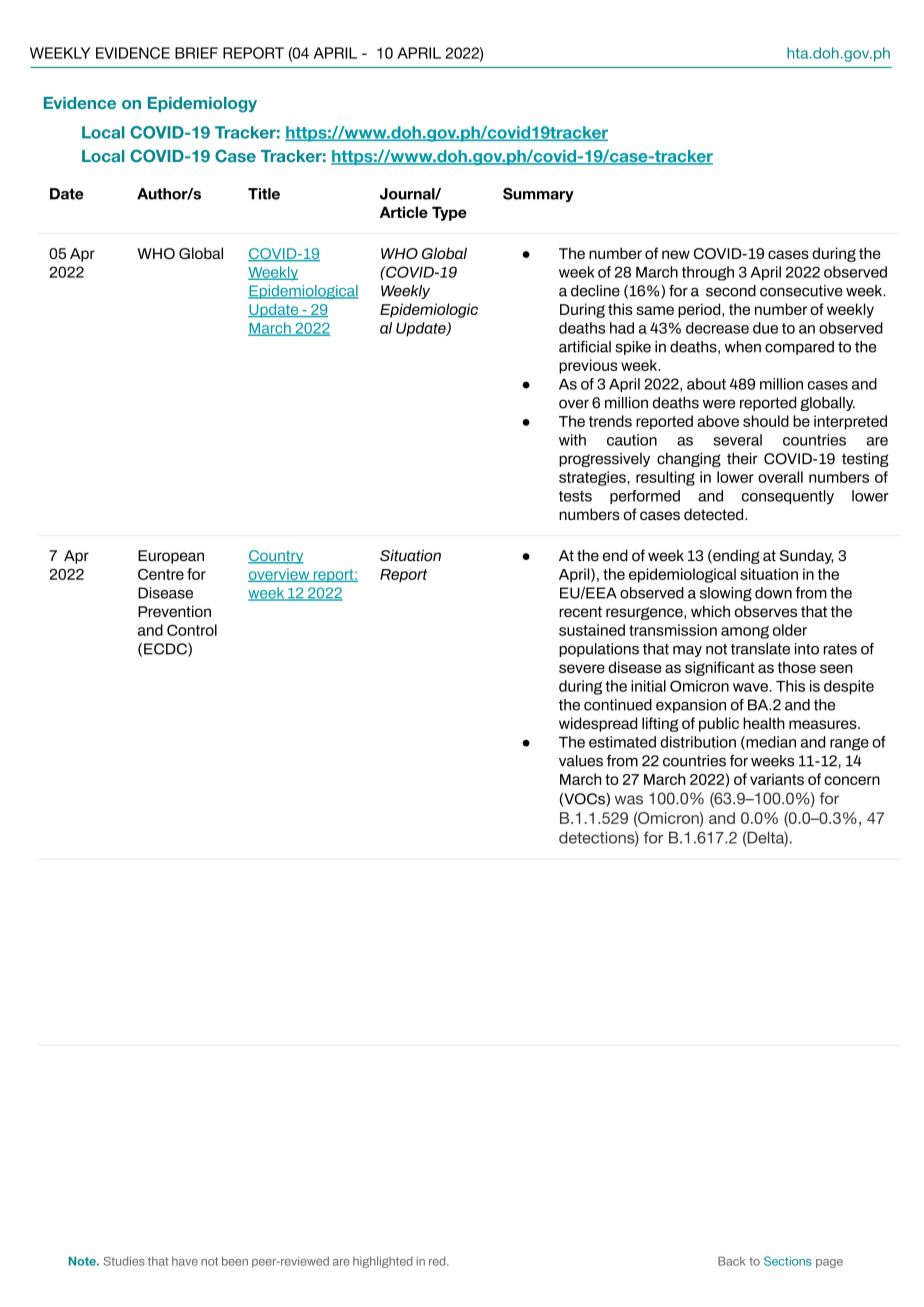 Image resolution: width=924 pixels, height=1307 pixels. I want to click on highlighted, so click(383, 1262).
